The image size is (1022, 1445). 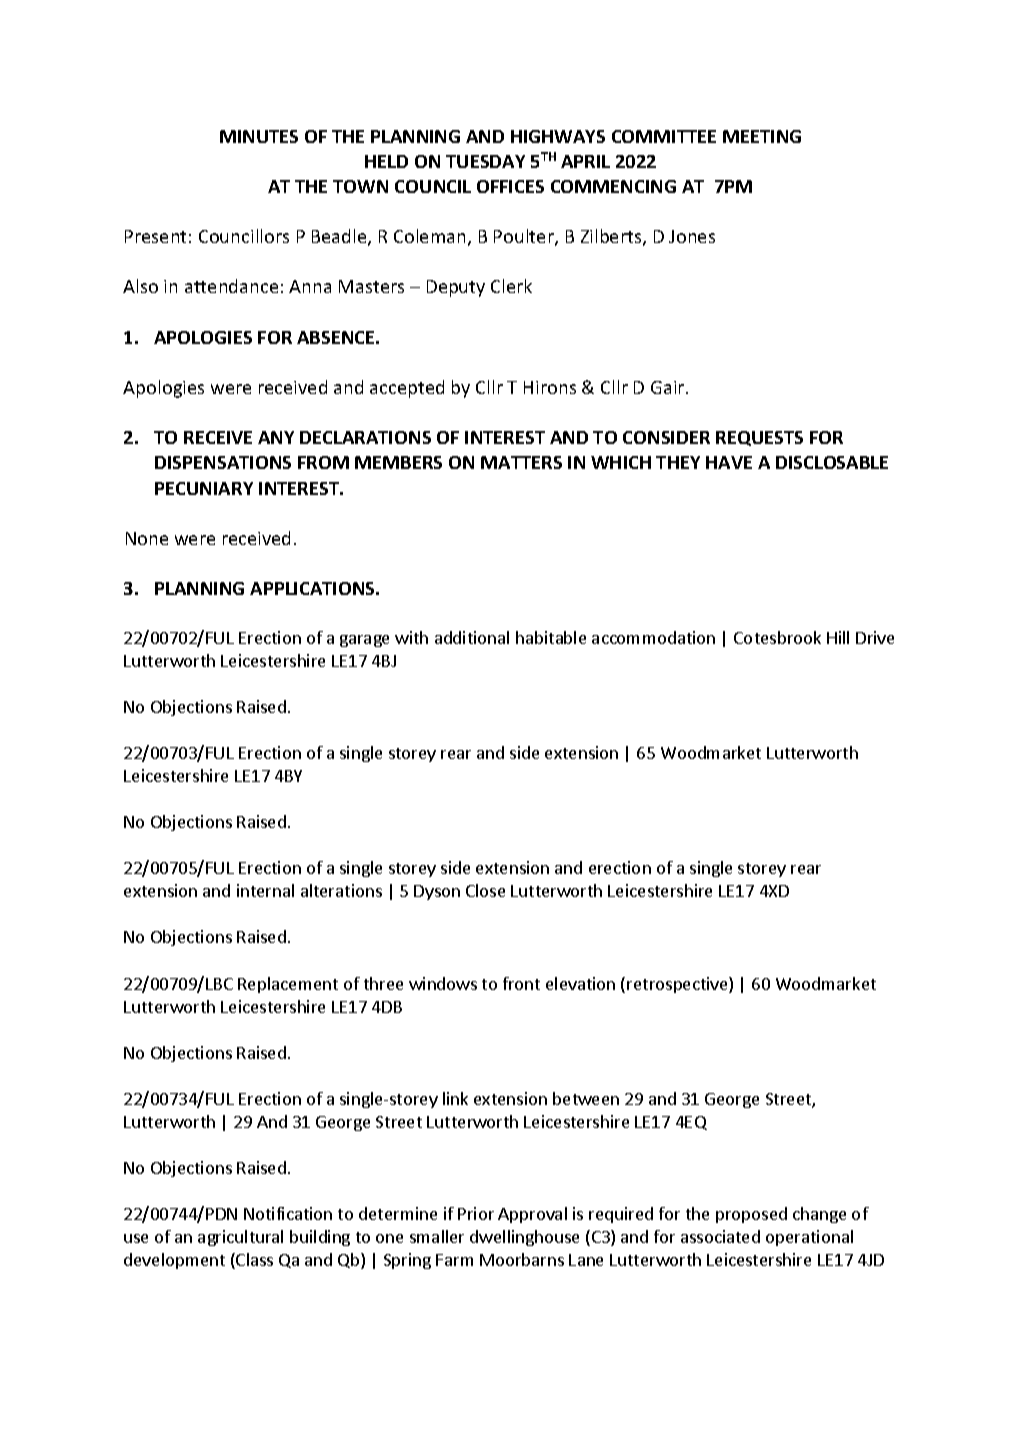 What do you see at coordinates (472, 637) in the document?
I see `additional` at bounding box center [472, 637].
